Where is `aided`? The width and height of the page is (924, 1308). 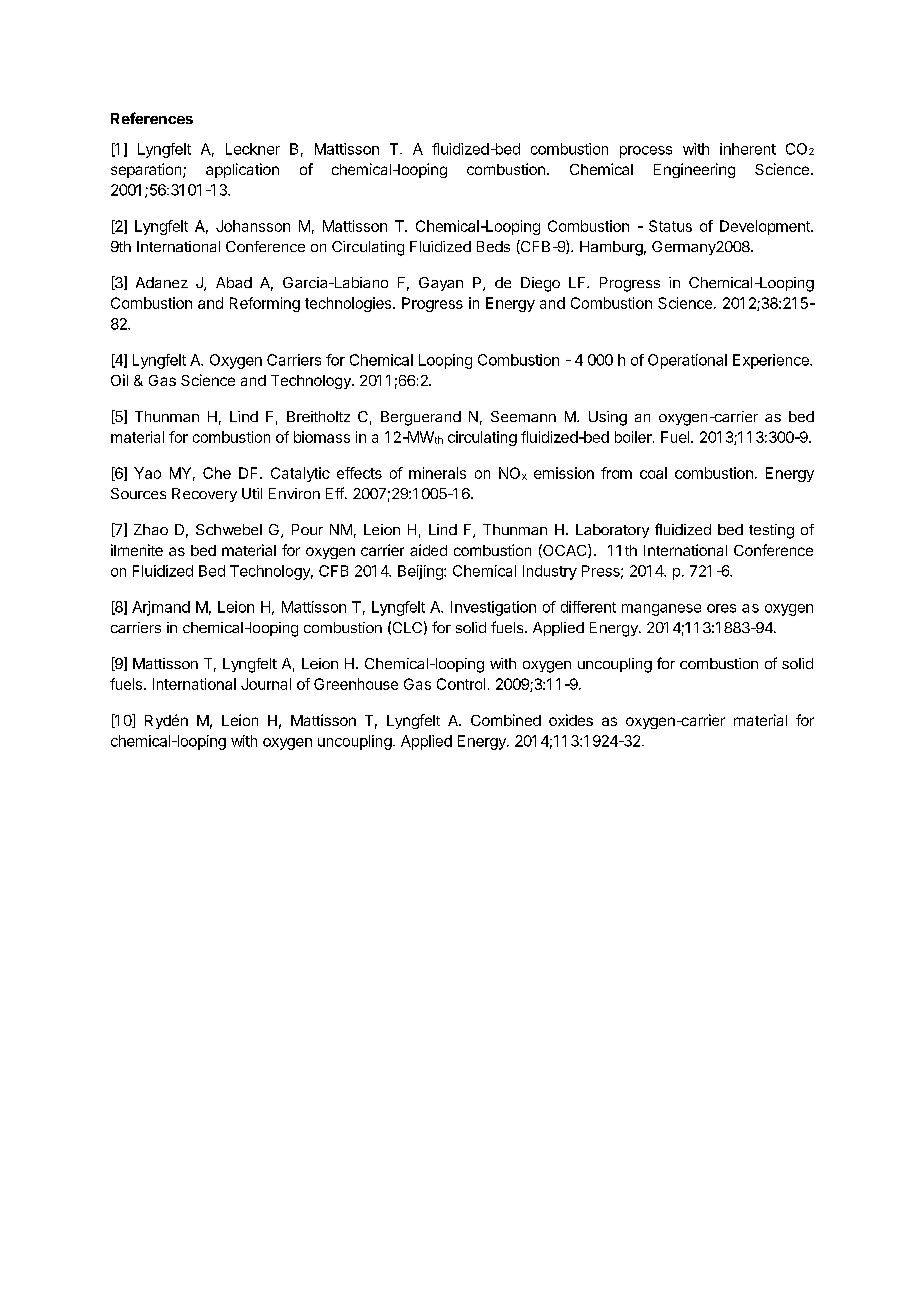 aided is located at coordinates (428, 550).
